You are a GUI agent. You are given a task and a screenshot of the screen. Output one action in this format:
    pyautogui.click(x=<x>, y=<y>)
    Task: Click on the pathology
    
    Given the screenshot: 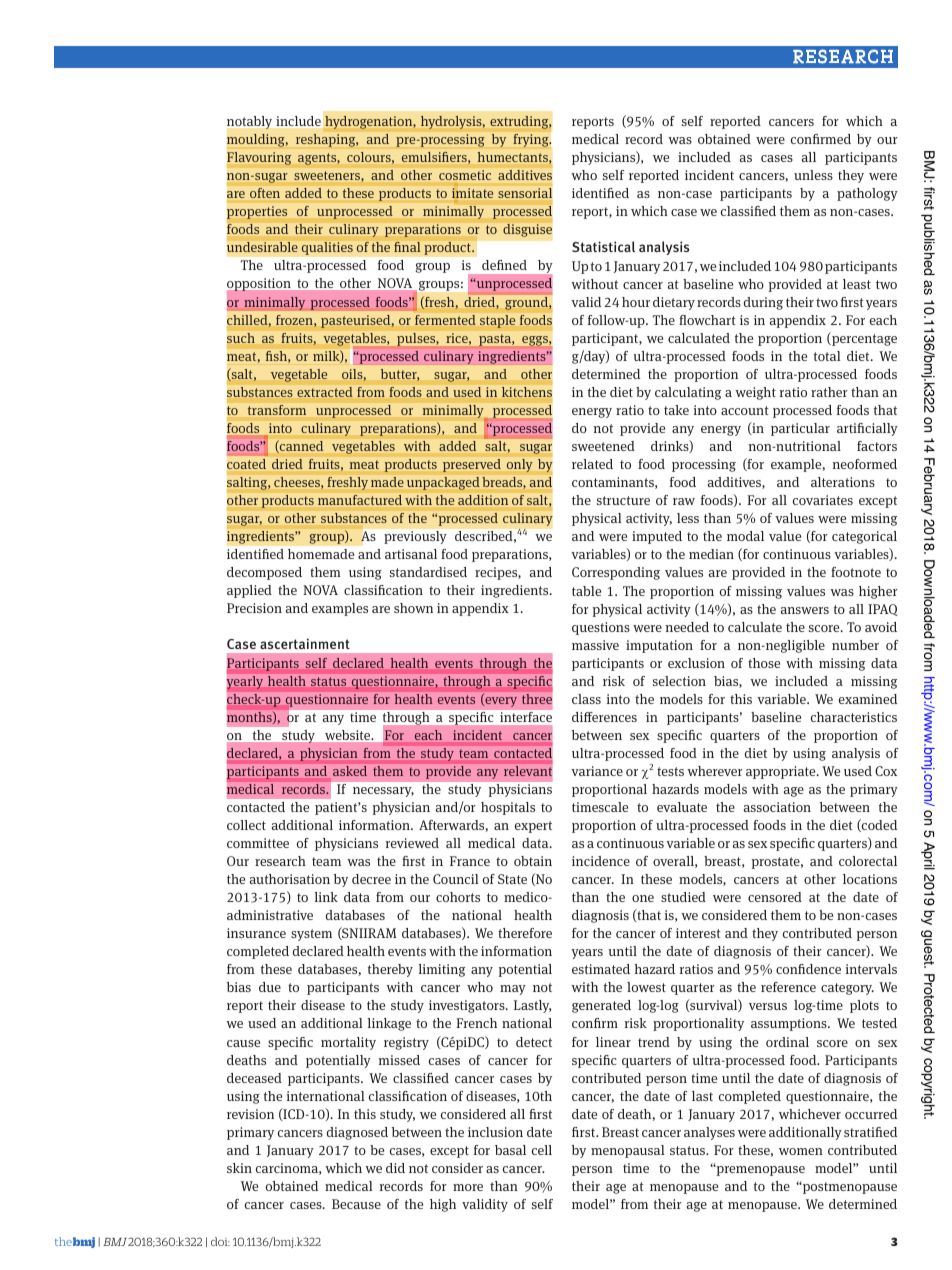 What is the action you would take?
    pyautogui.click(x=867, y=194)
